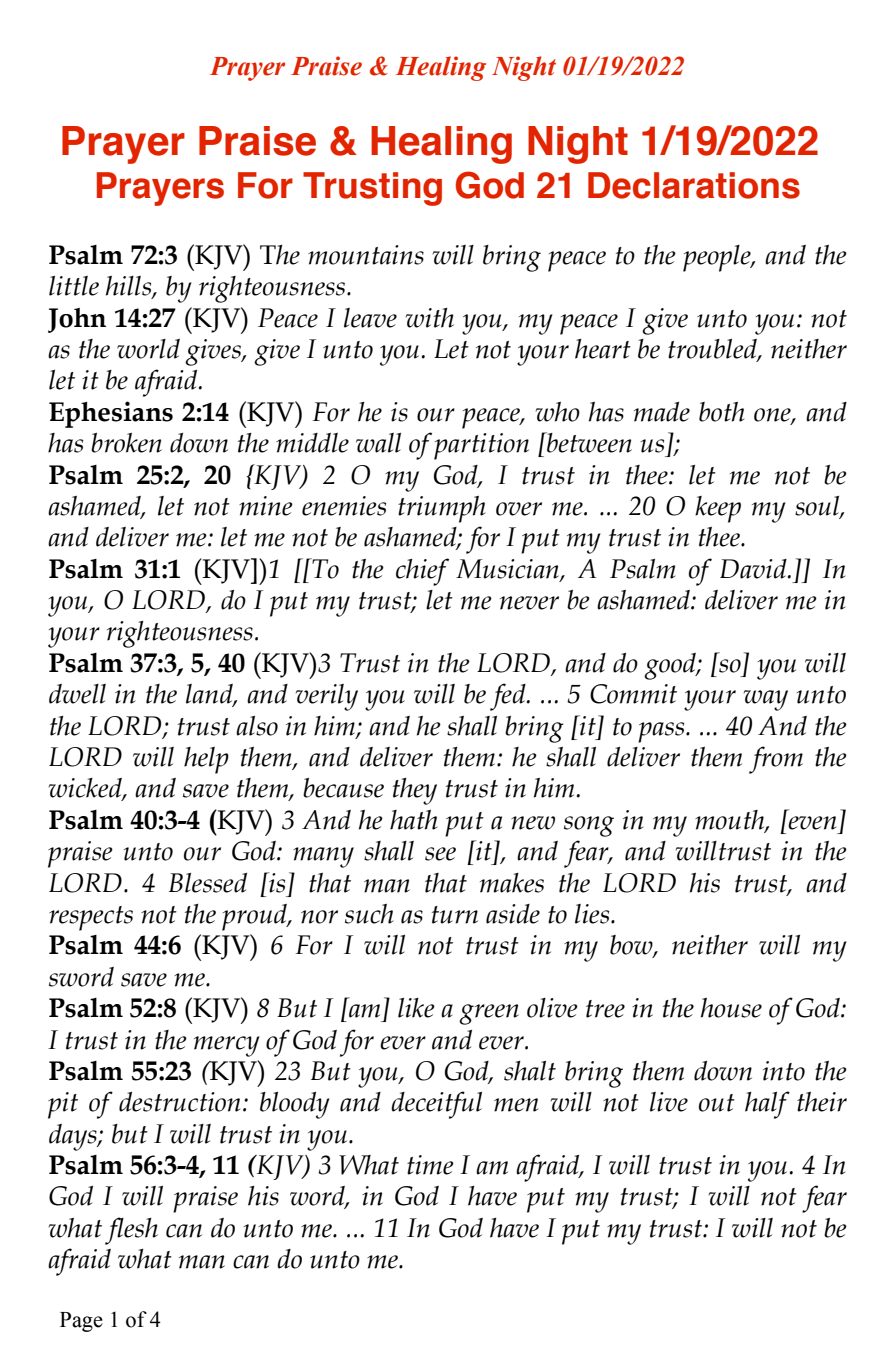 This screenshot has width=887, height=1372. What do you see at coordinates (731, 1008) in the screenshot?
I see `house` at bounding box center [731, 1008].
